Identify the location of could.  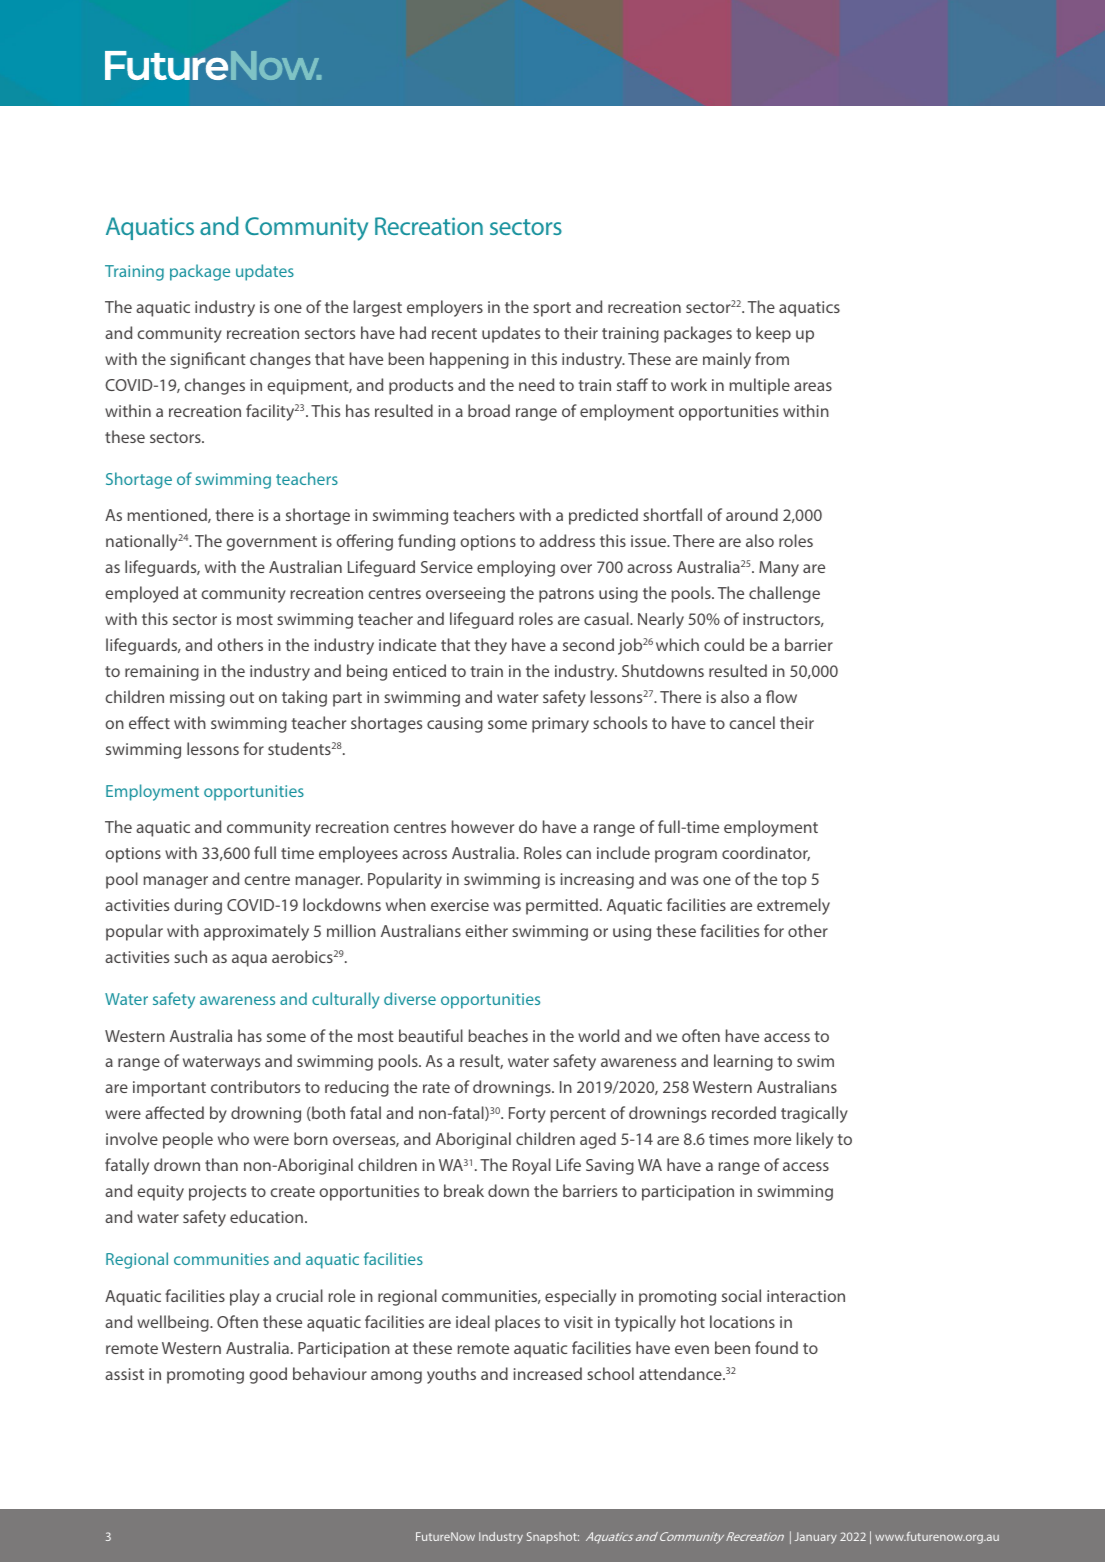
(724, 644).
